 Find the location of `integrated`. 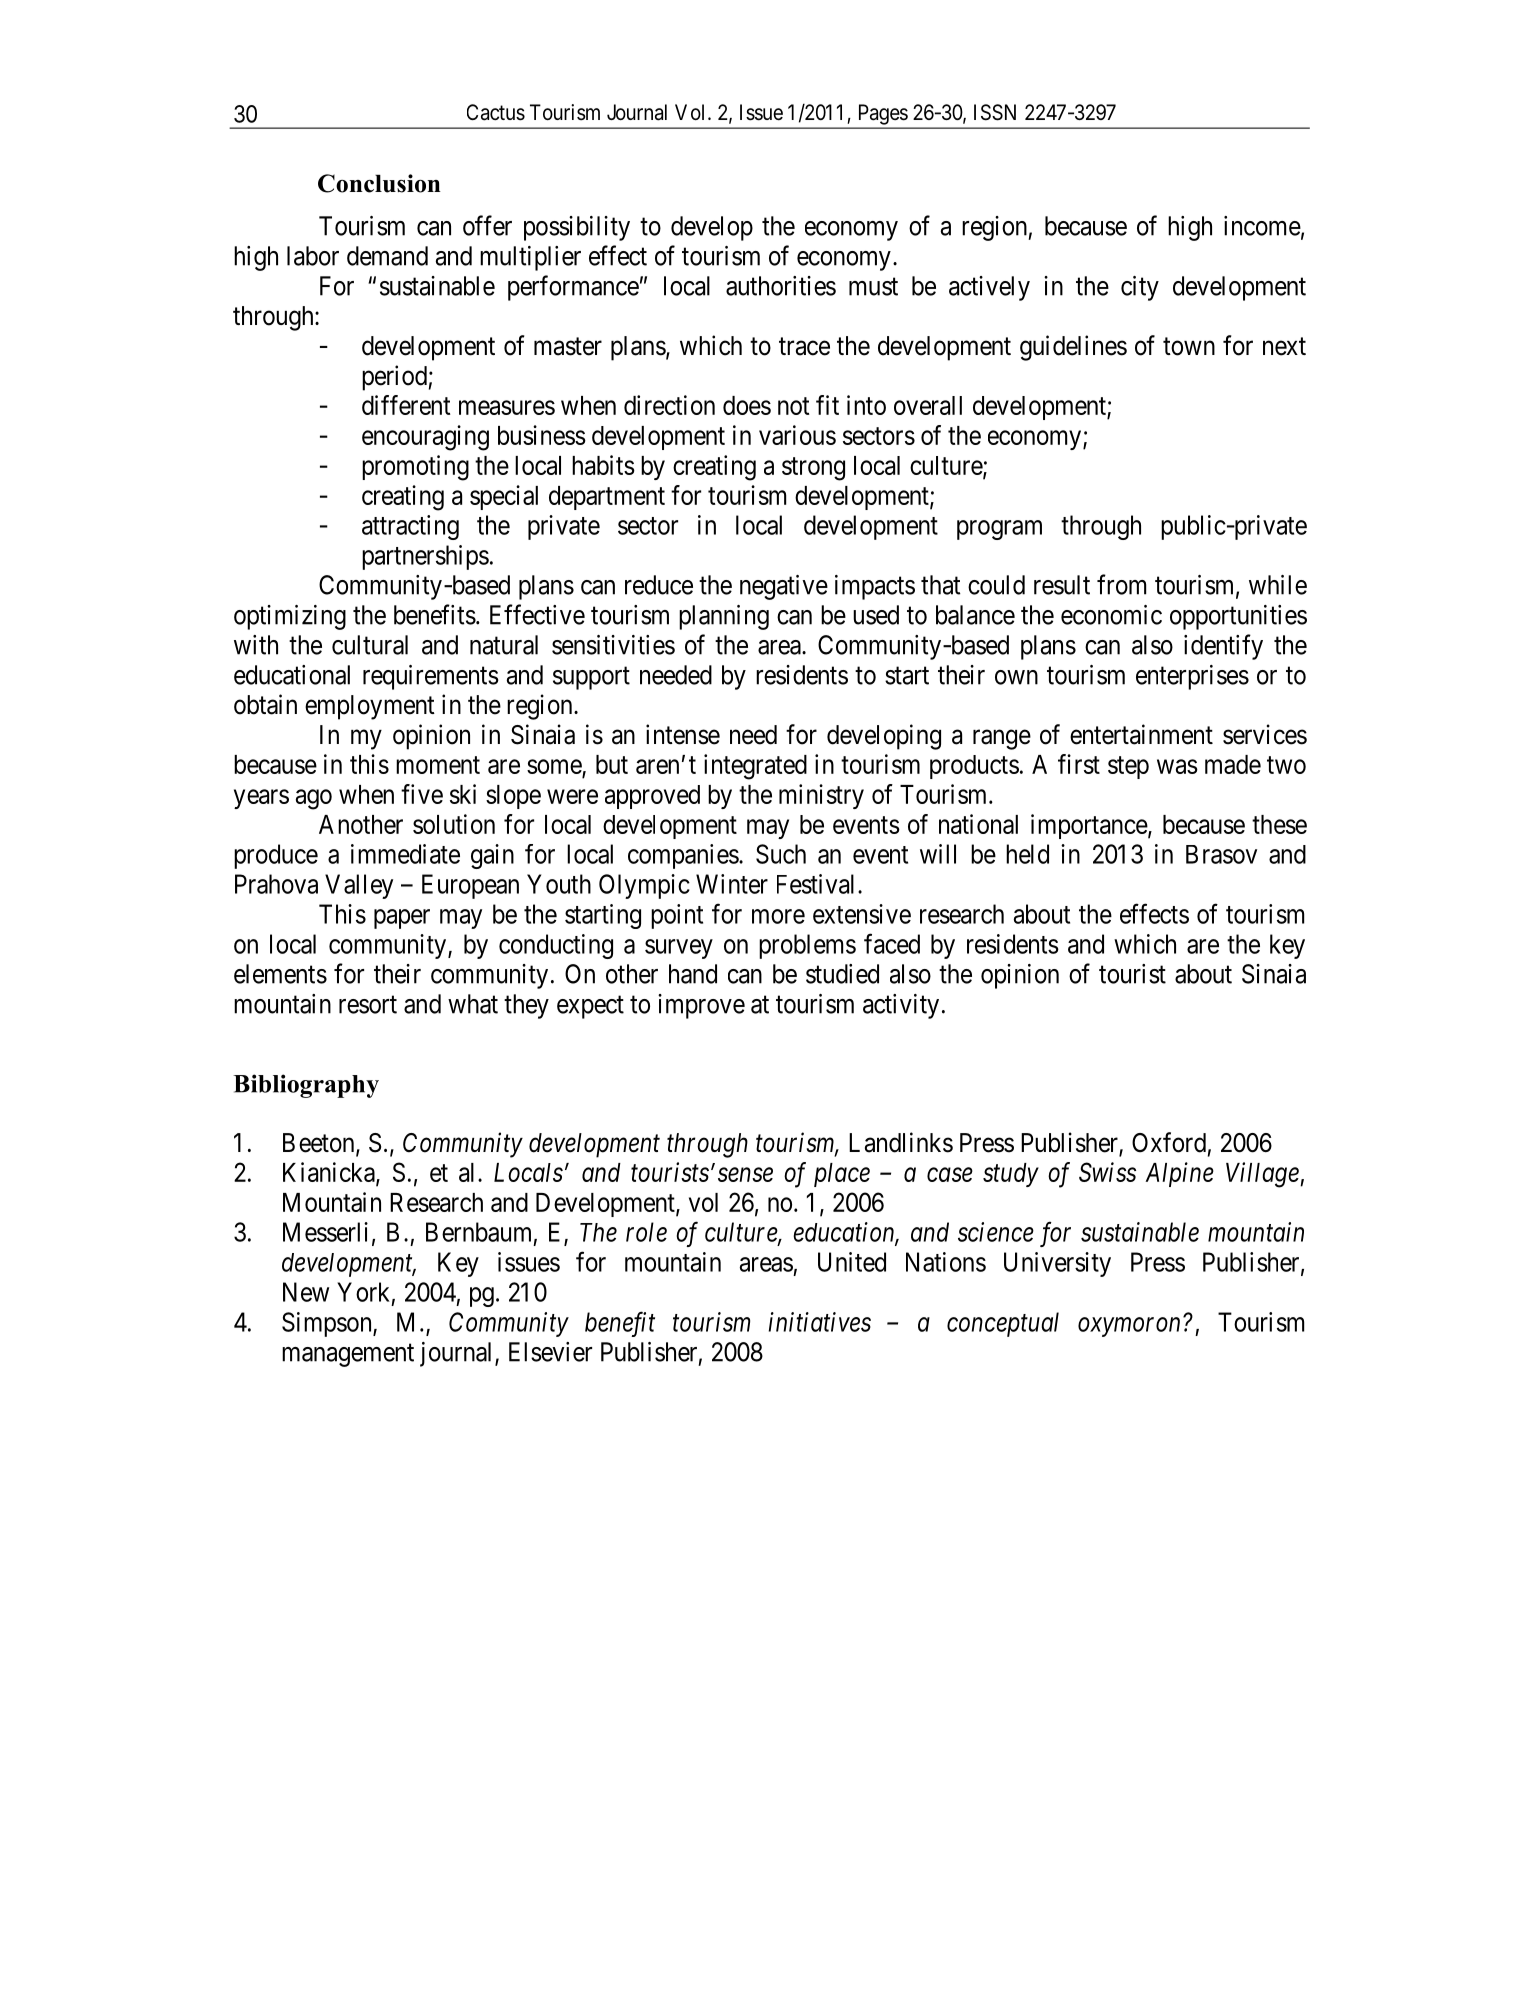

integrated is located at coordinates (755, 767).
